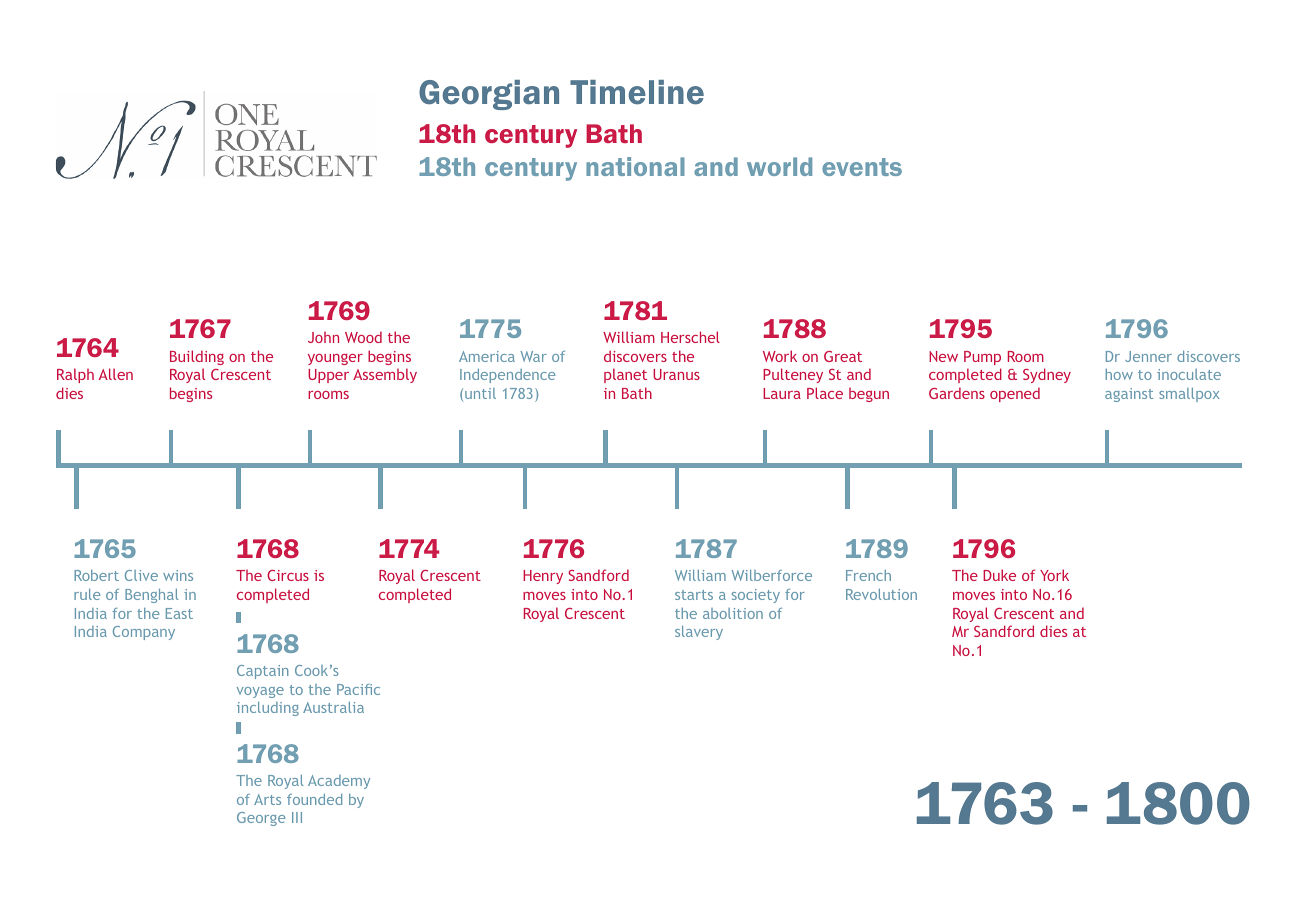 This screenshot has height=924, width=1308. What do you see at coordinates (637, 92) in the screenshot?
I see `Timeline` at bounding box center [637, 92].
